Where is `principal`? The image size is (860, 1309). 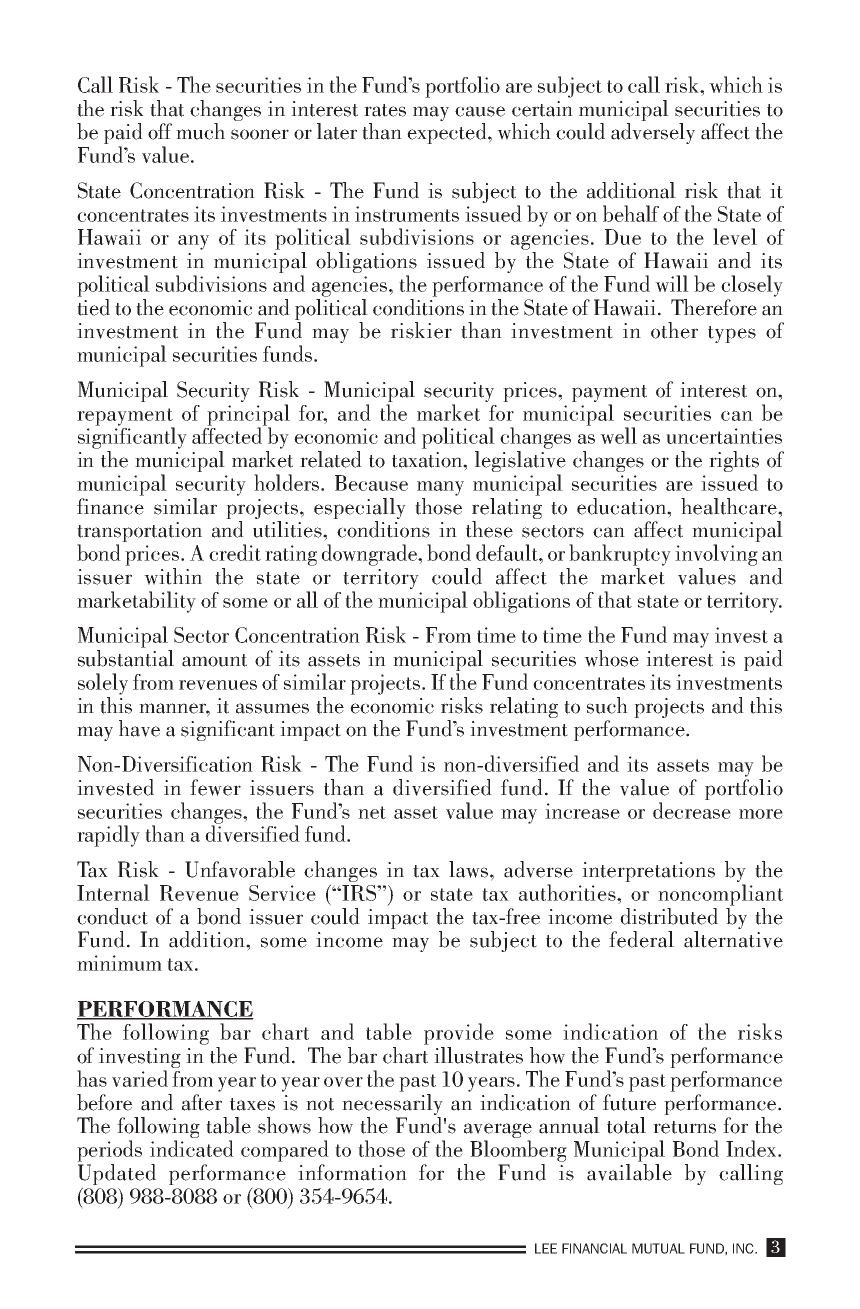 principal is located at coordinates (248, 416).
